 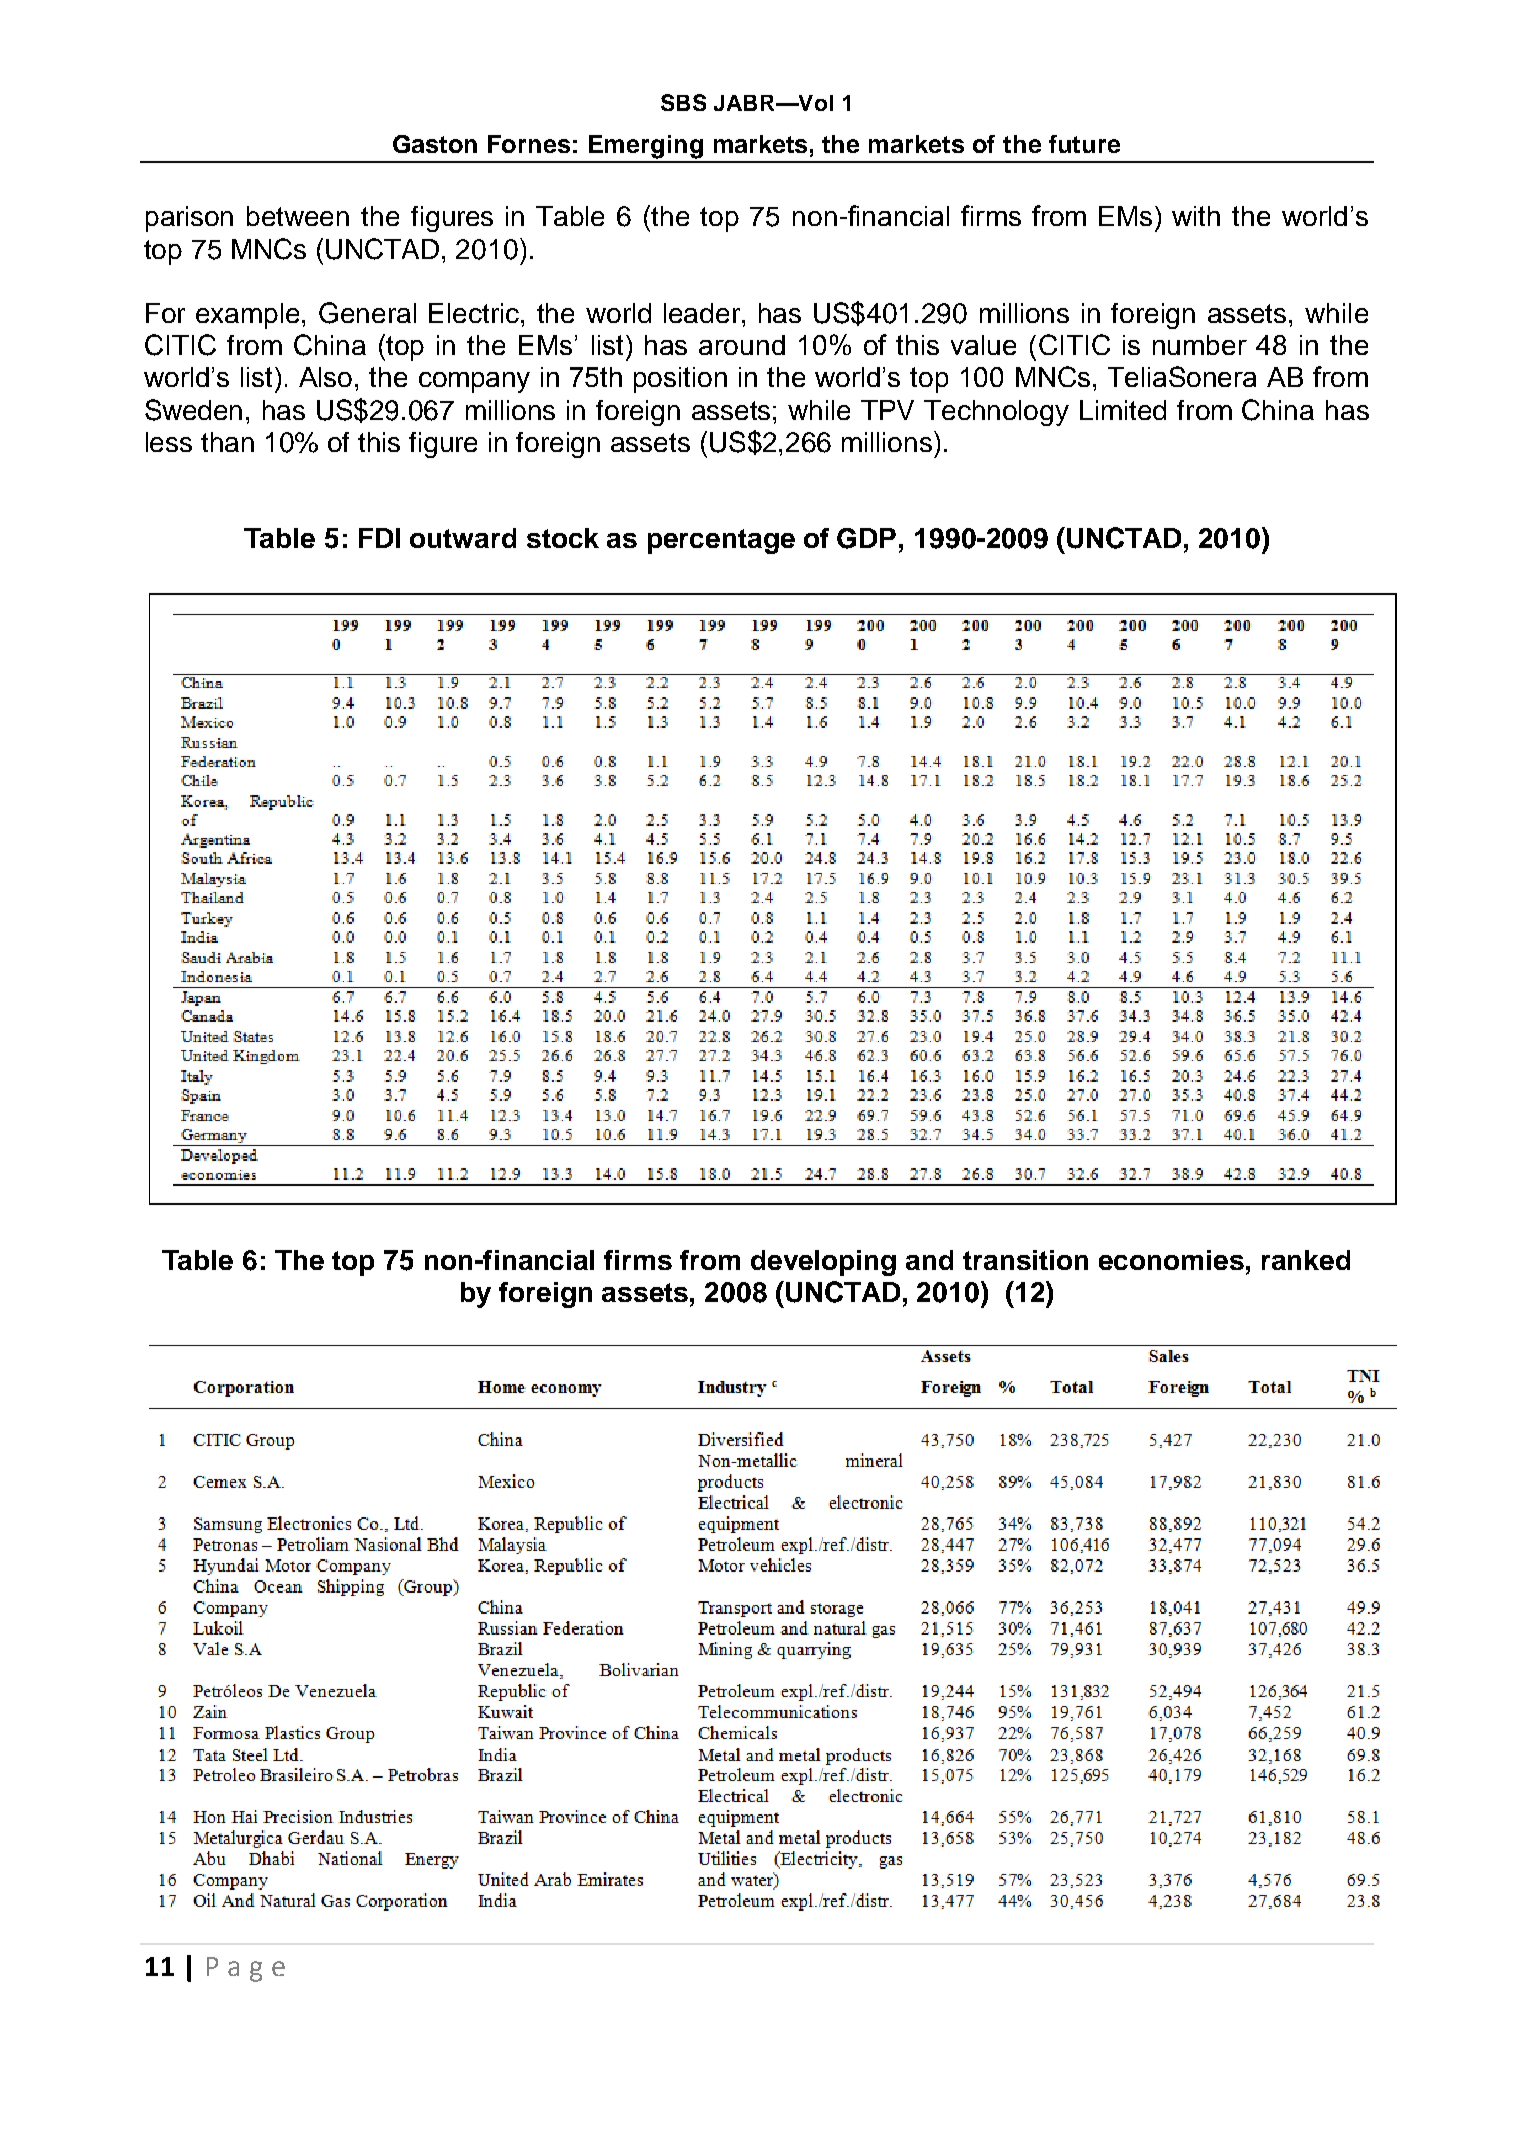 I want to click on developing, so click(x=823, y=1263).
